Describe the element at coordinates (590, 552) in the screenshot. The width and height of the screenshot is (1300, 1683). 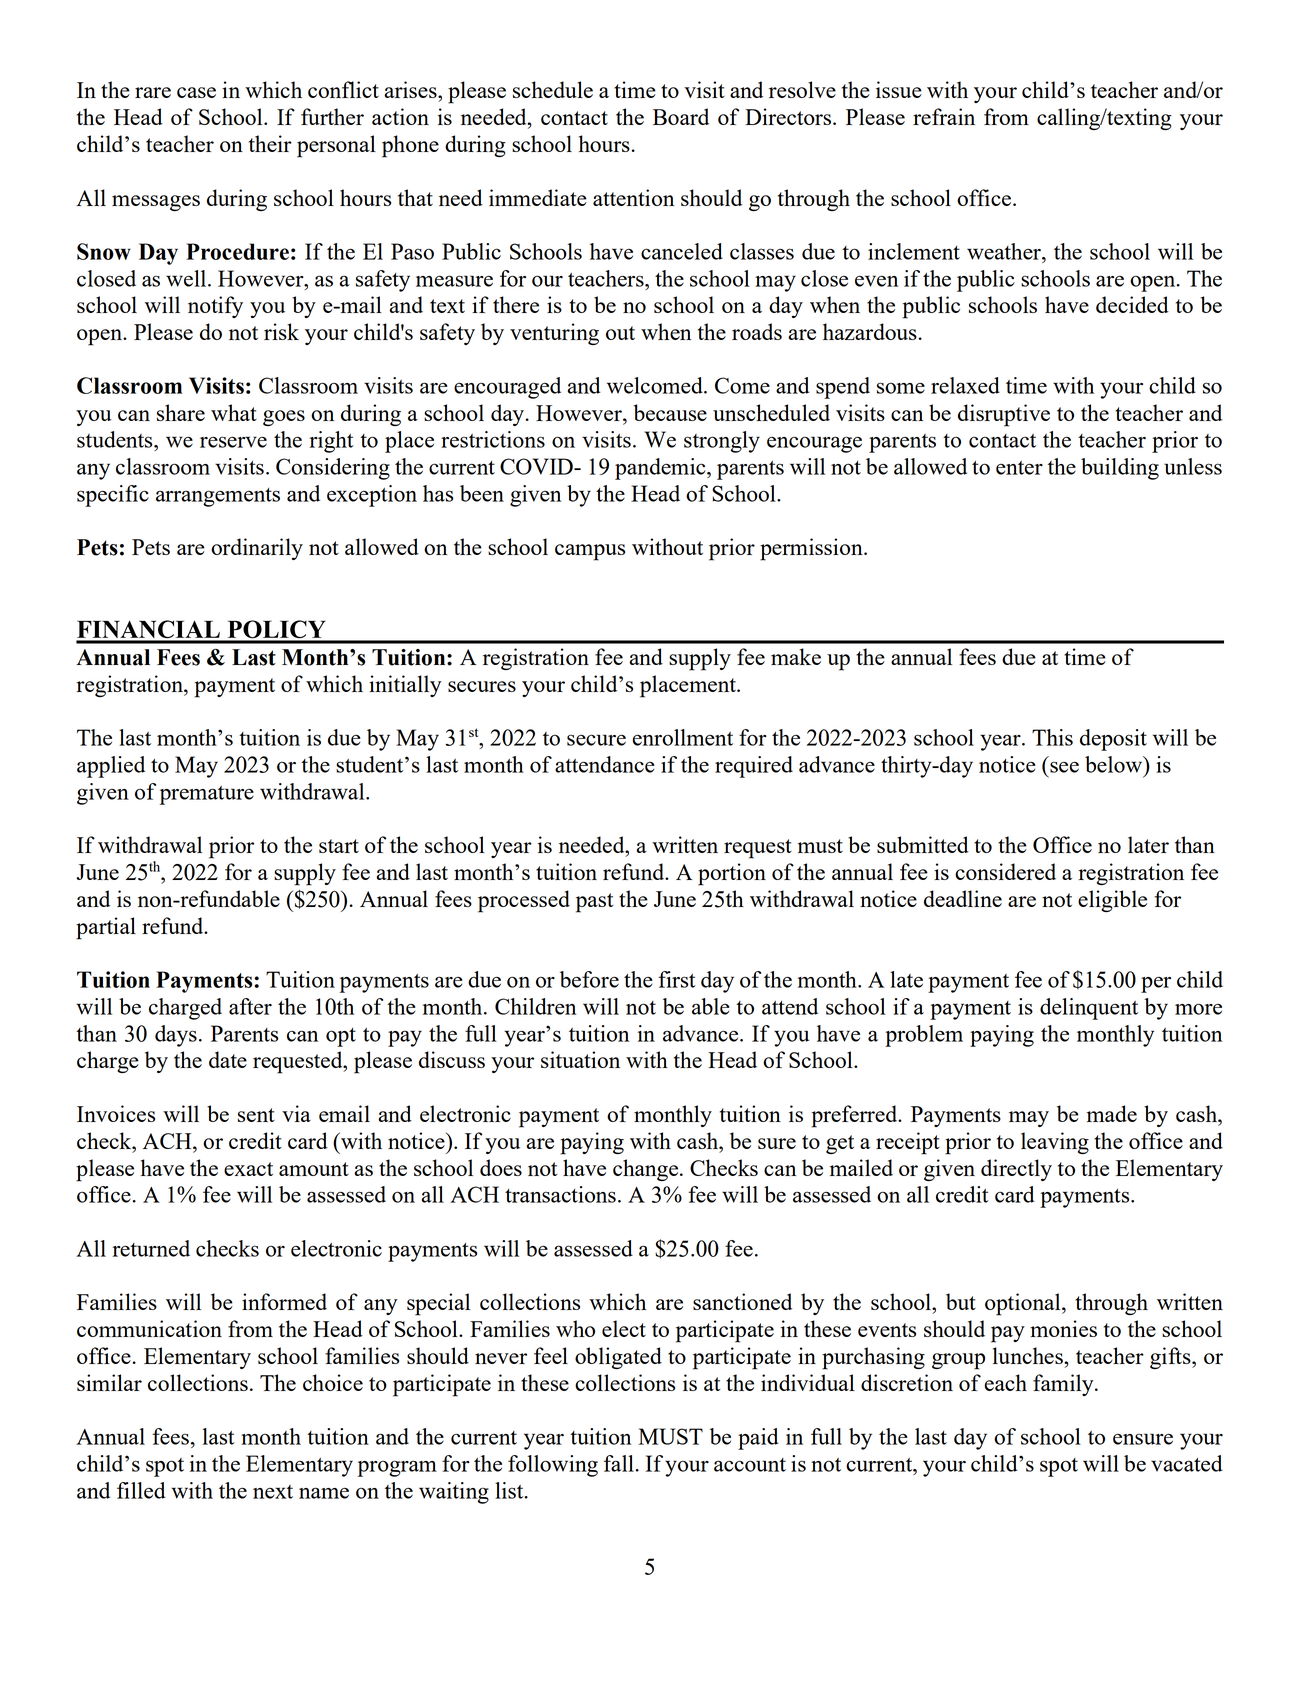
I see `campus` at that location.
